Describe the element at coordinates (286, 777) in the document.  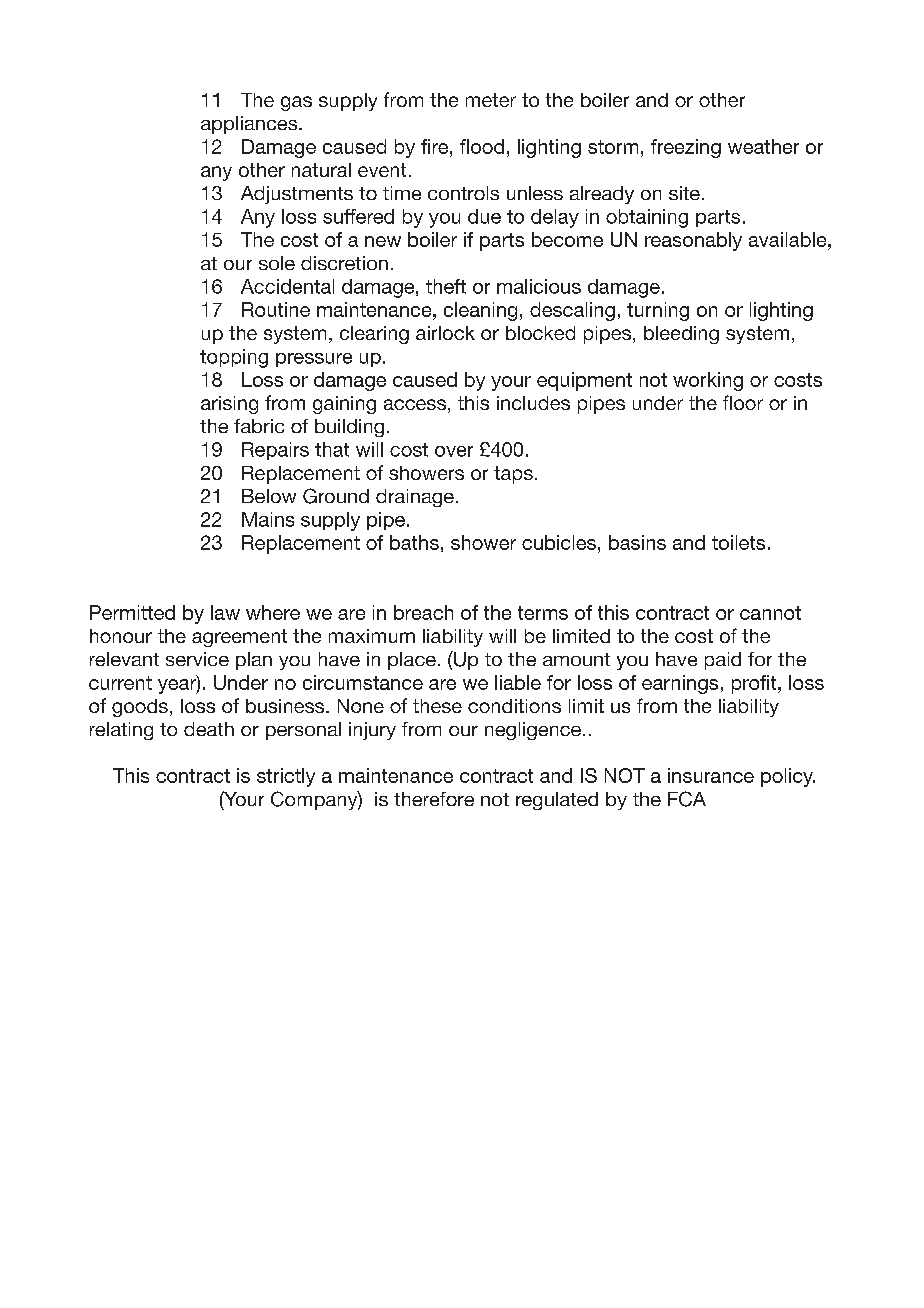
I see `strictly` at that location.
